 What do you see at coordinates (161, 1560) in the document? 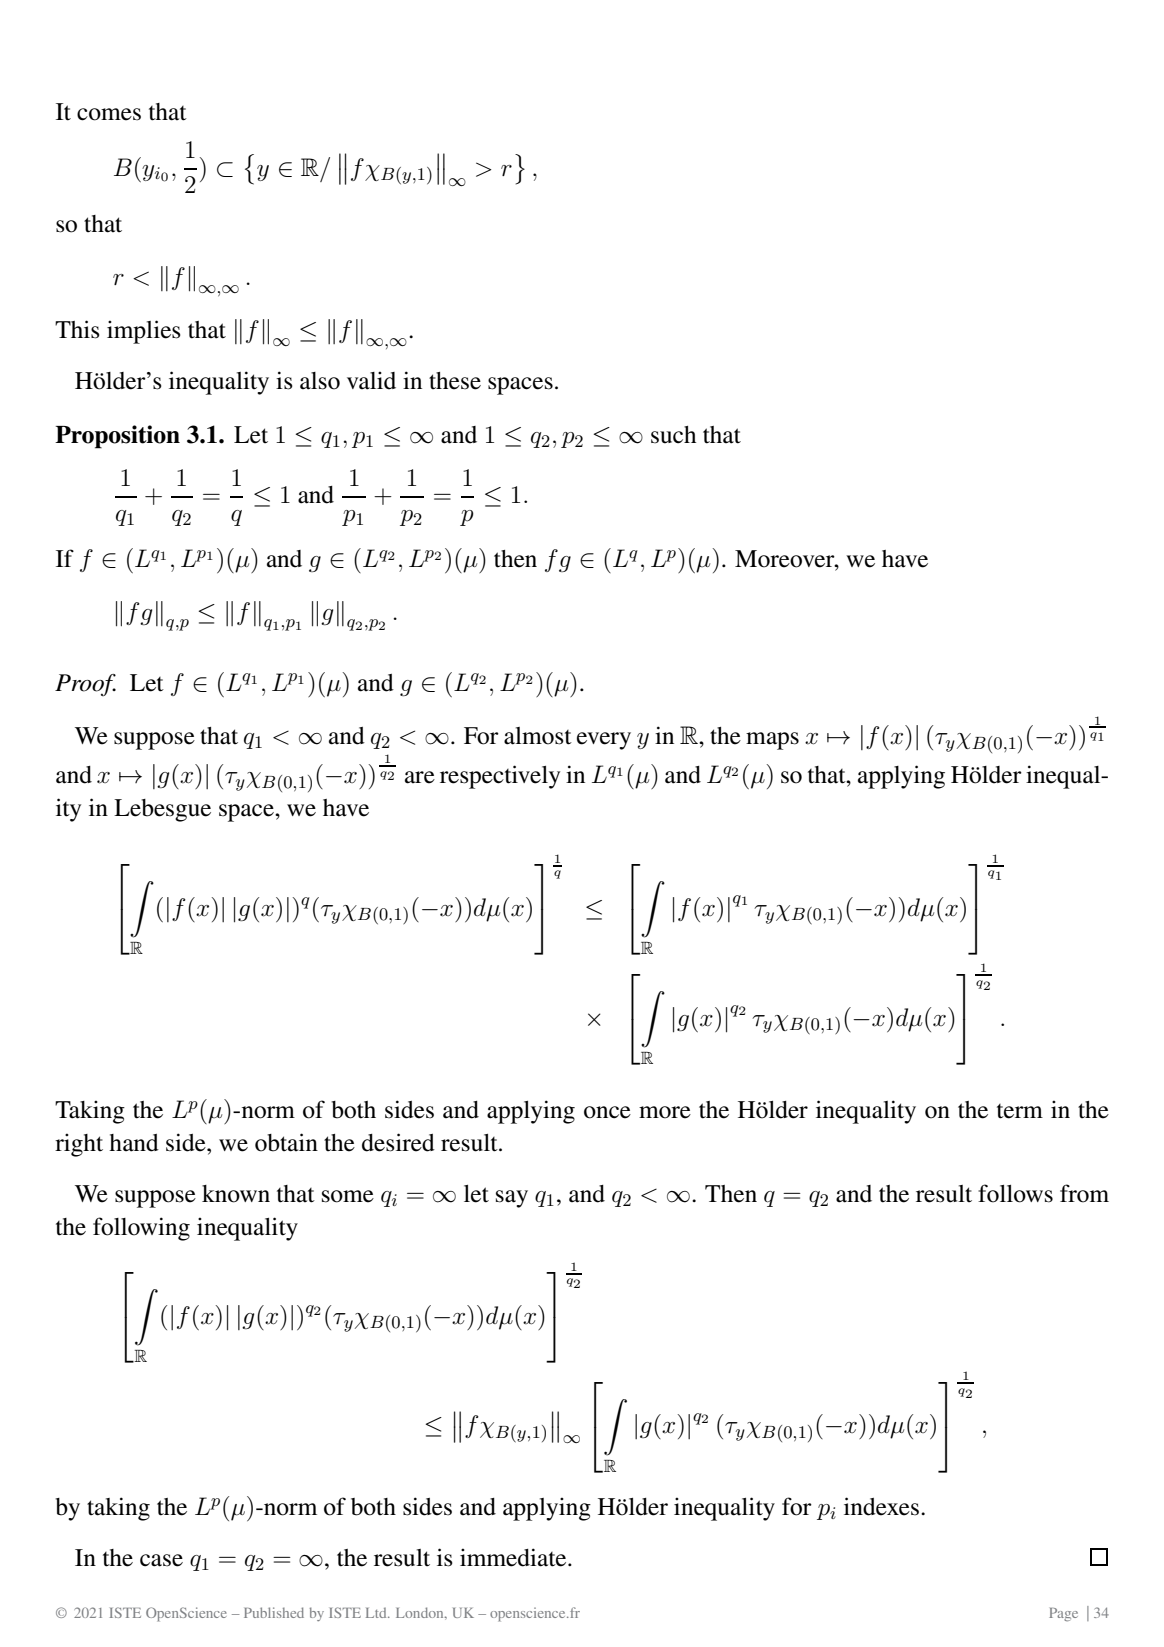
I see `case` at bounding box center [161, 1560].
